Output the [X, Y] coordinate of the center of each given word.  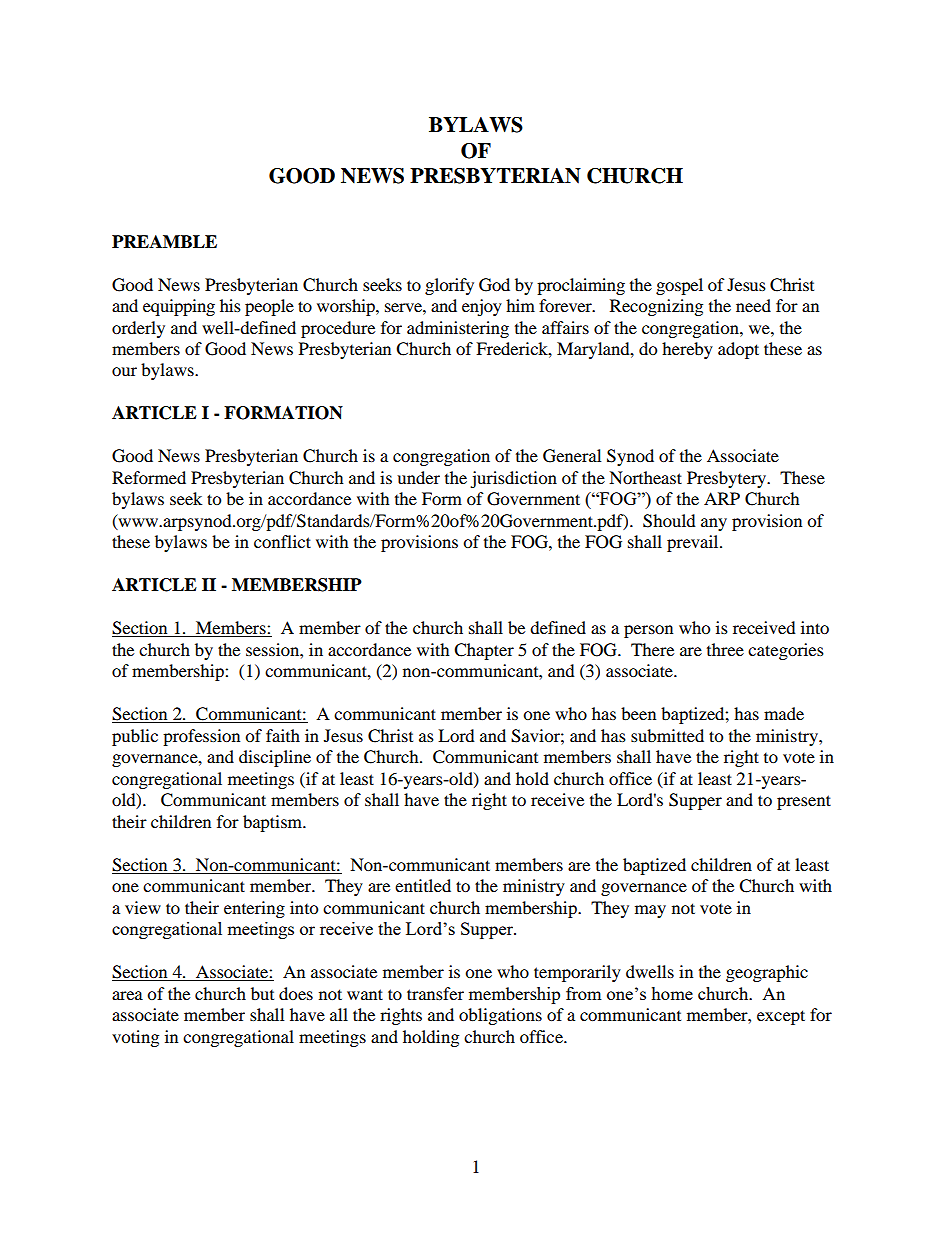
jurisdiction [513, 479]
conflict [282, 541]
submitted [667, 735]
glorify [449, 286]
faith [283, 735]
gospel [679, 286]
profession [201, 737]
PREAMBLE [164, 241]
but [262, 993]
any [714, 524]
